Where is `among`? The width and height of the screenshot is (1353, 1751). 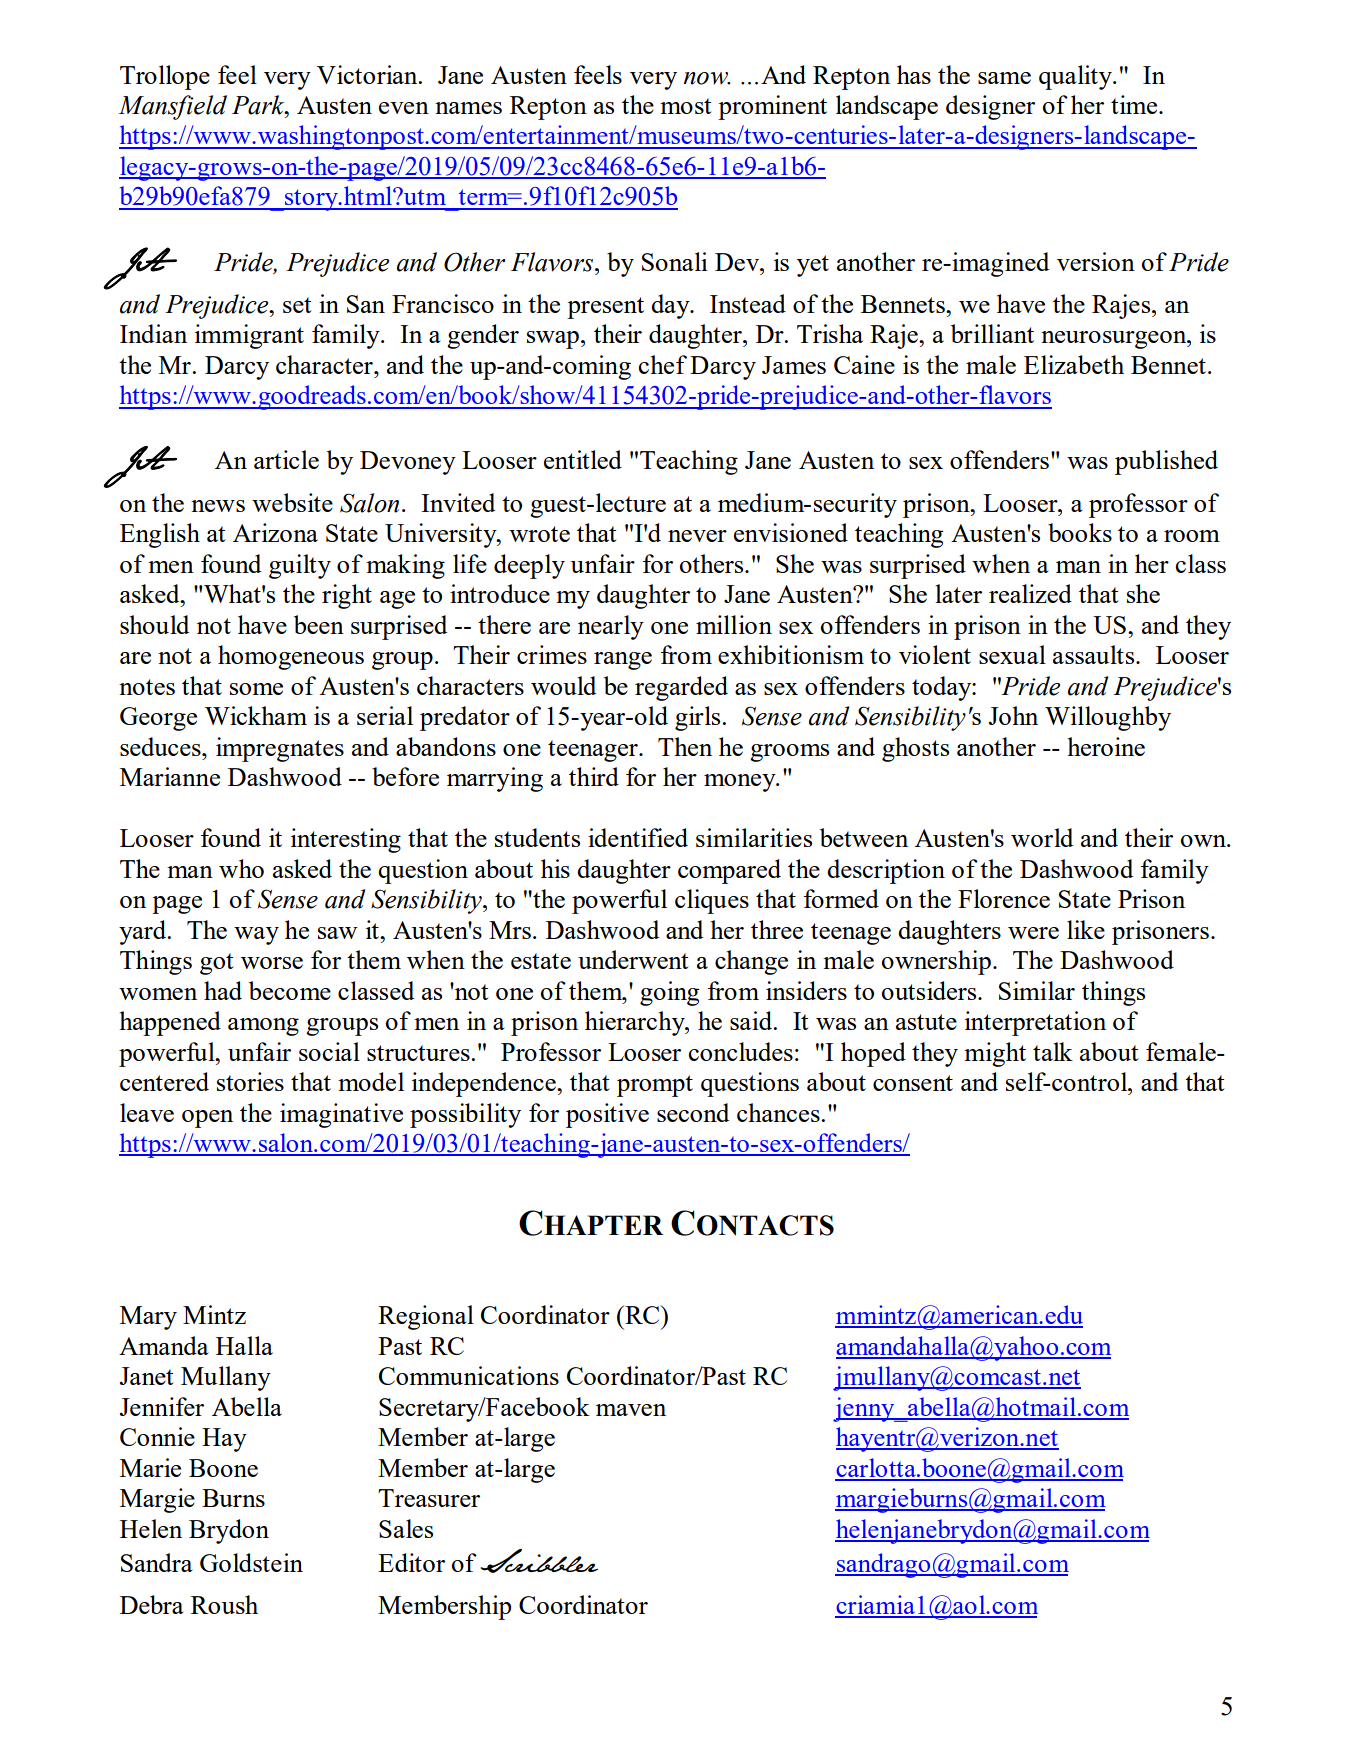 among is located at coordinates (263, 1027).
